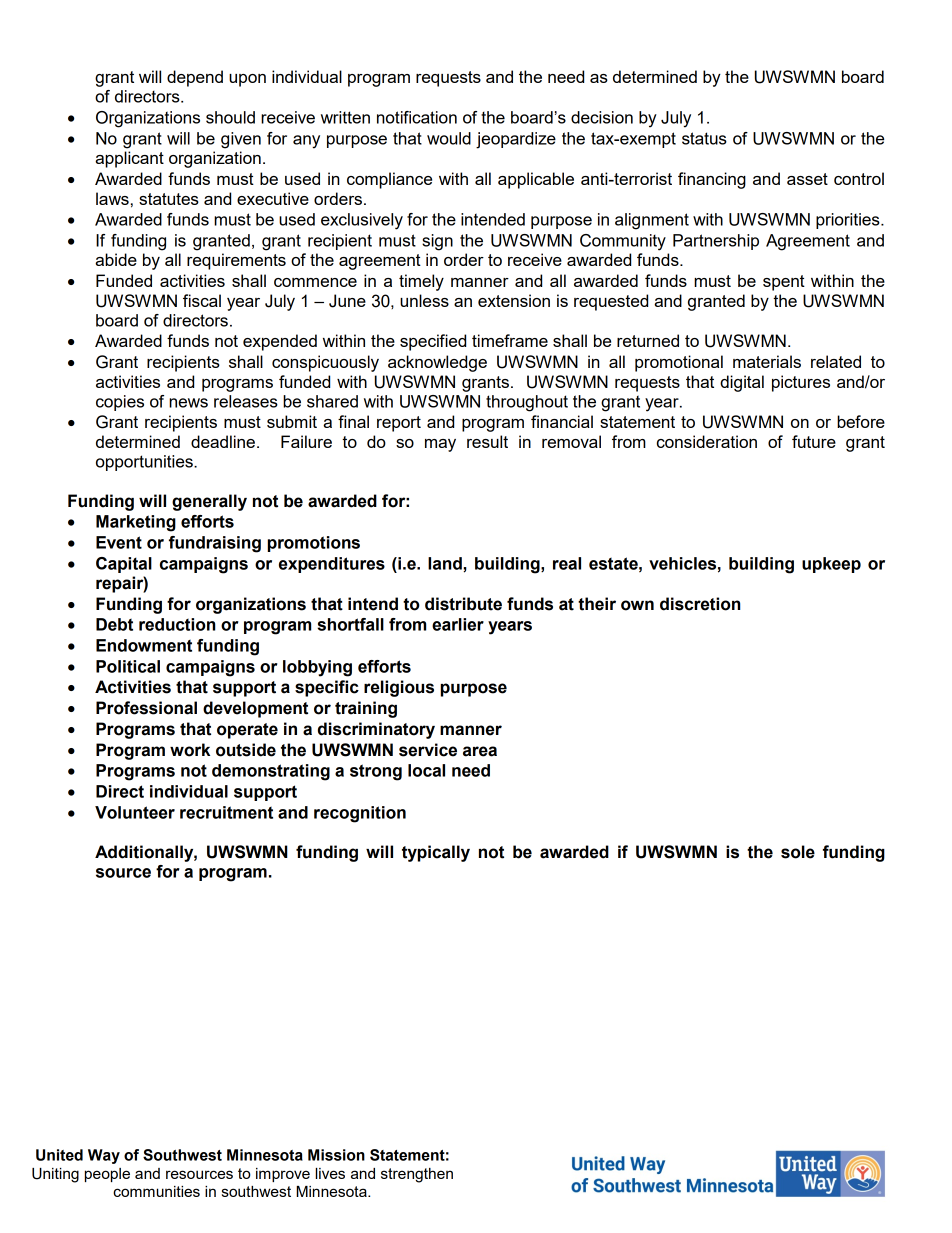  What do you see at coordinates (195, 78) in the screenshot?
I see `depend` at bounding box center [195, 78].
